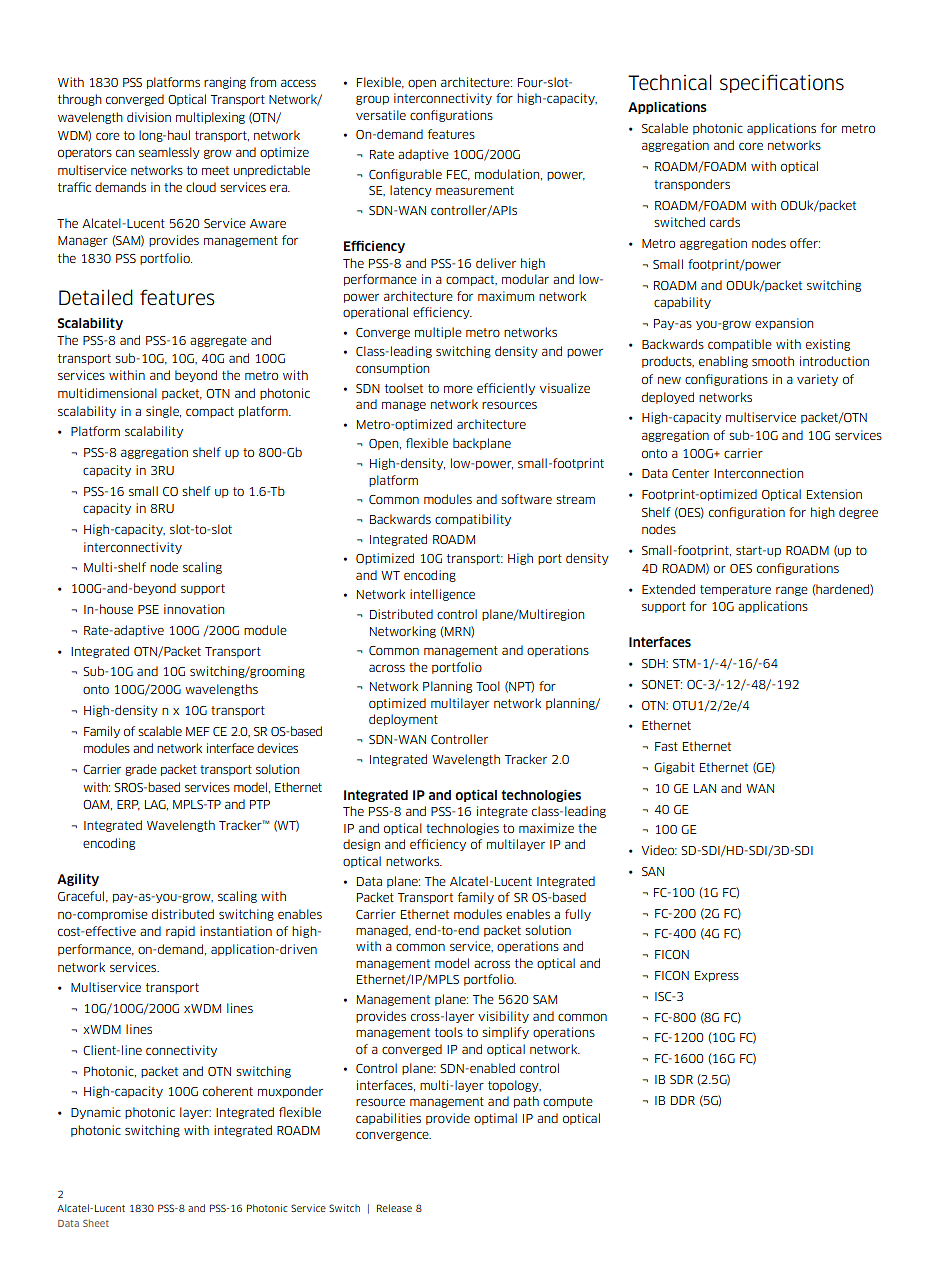  Describe the element at coordinates (148, 609) in the page. I see `PSE` at that location.
